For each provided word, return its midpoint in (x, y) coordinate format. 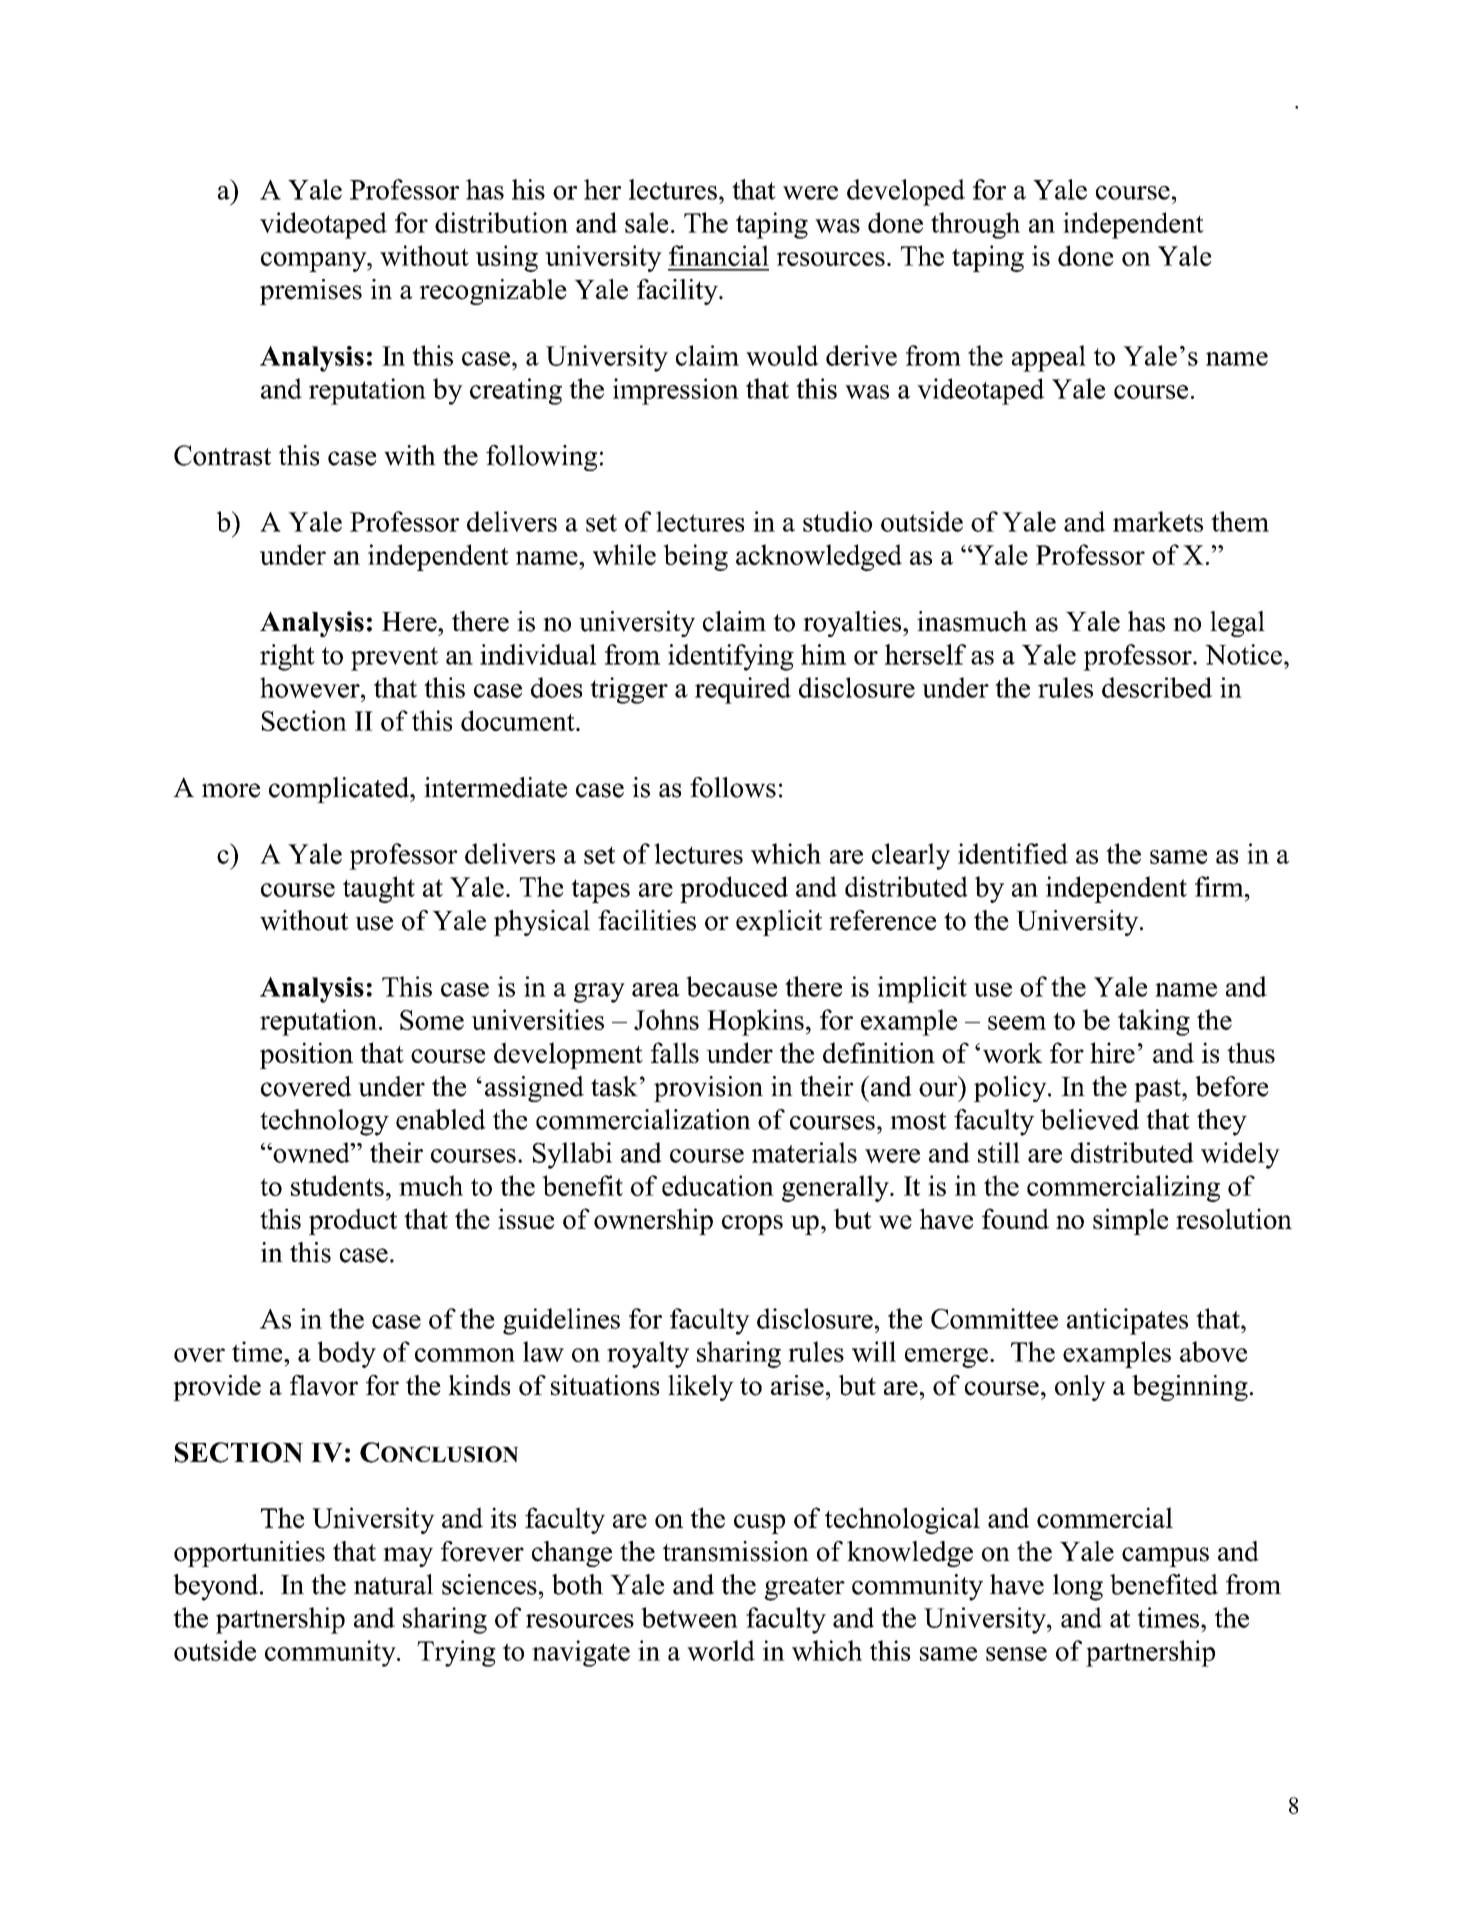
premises (311, 292)
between (689, 1617)
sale (646, 222)
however (311, 687)
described (1157, 687)
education (718, 1185)
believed (1089, 1119)
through (975, 225)
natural (393, 1584)
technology (324, 1122)
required (743, 690)
